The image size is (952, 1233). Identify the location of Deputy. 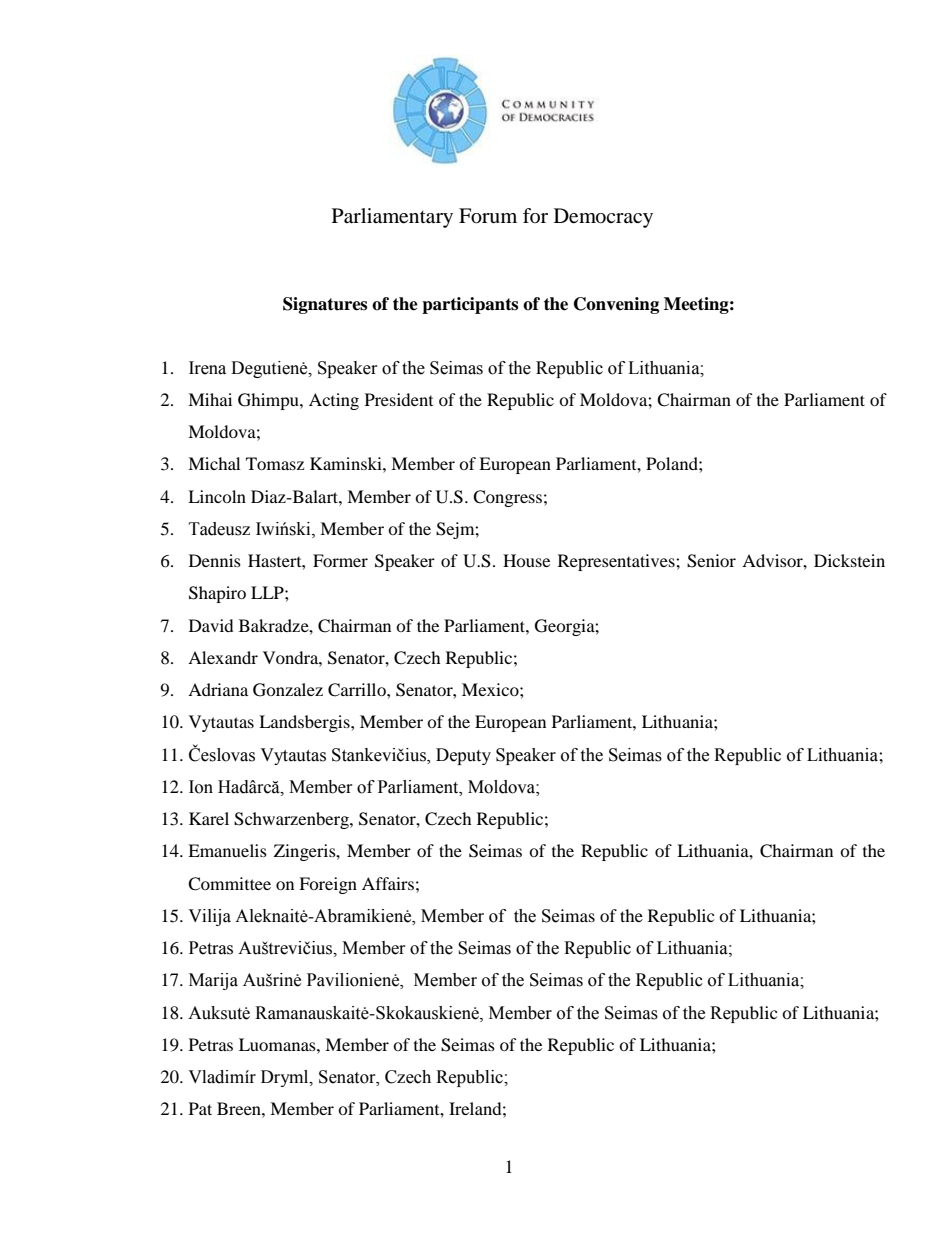
(463, 756).
